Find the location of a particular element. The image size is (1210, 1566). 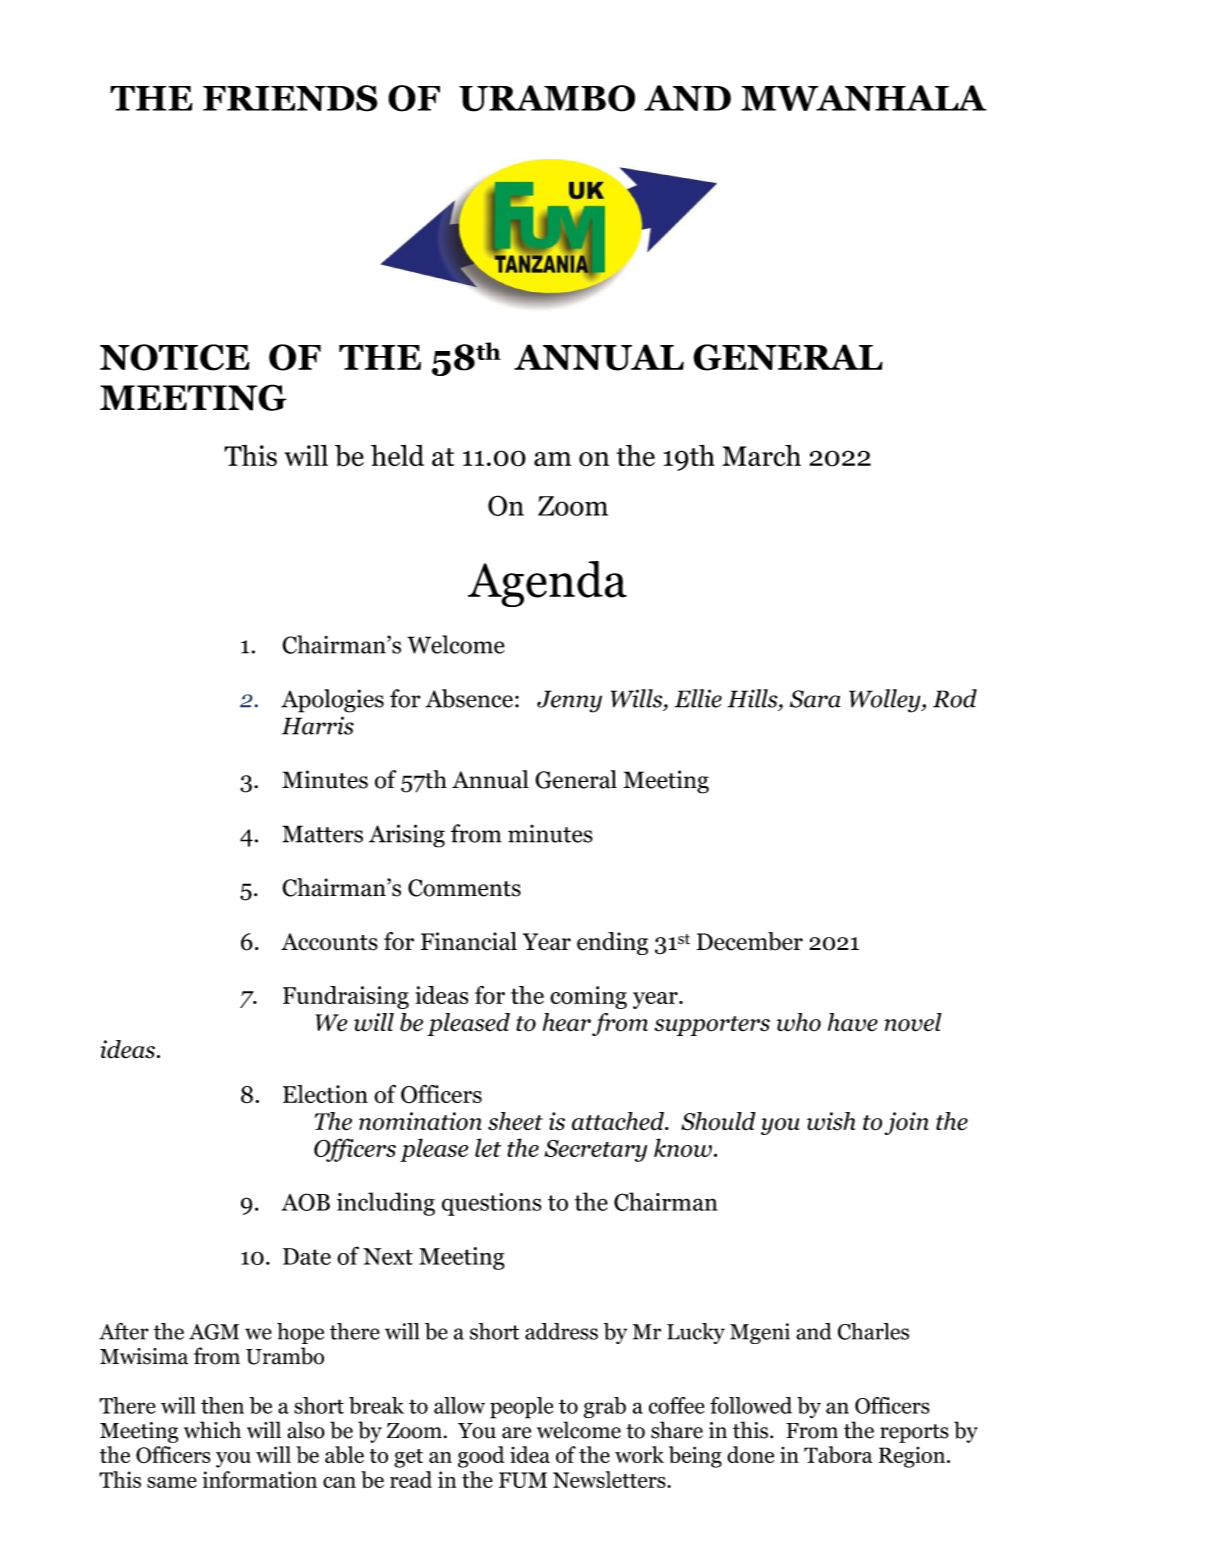

Fundraising is located at coordinates (346, 997).
